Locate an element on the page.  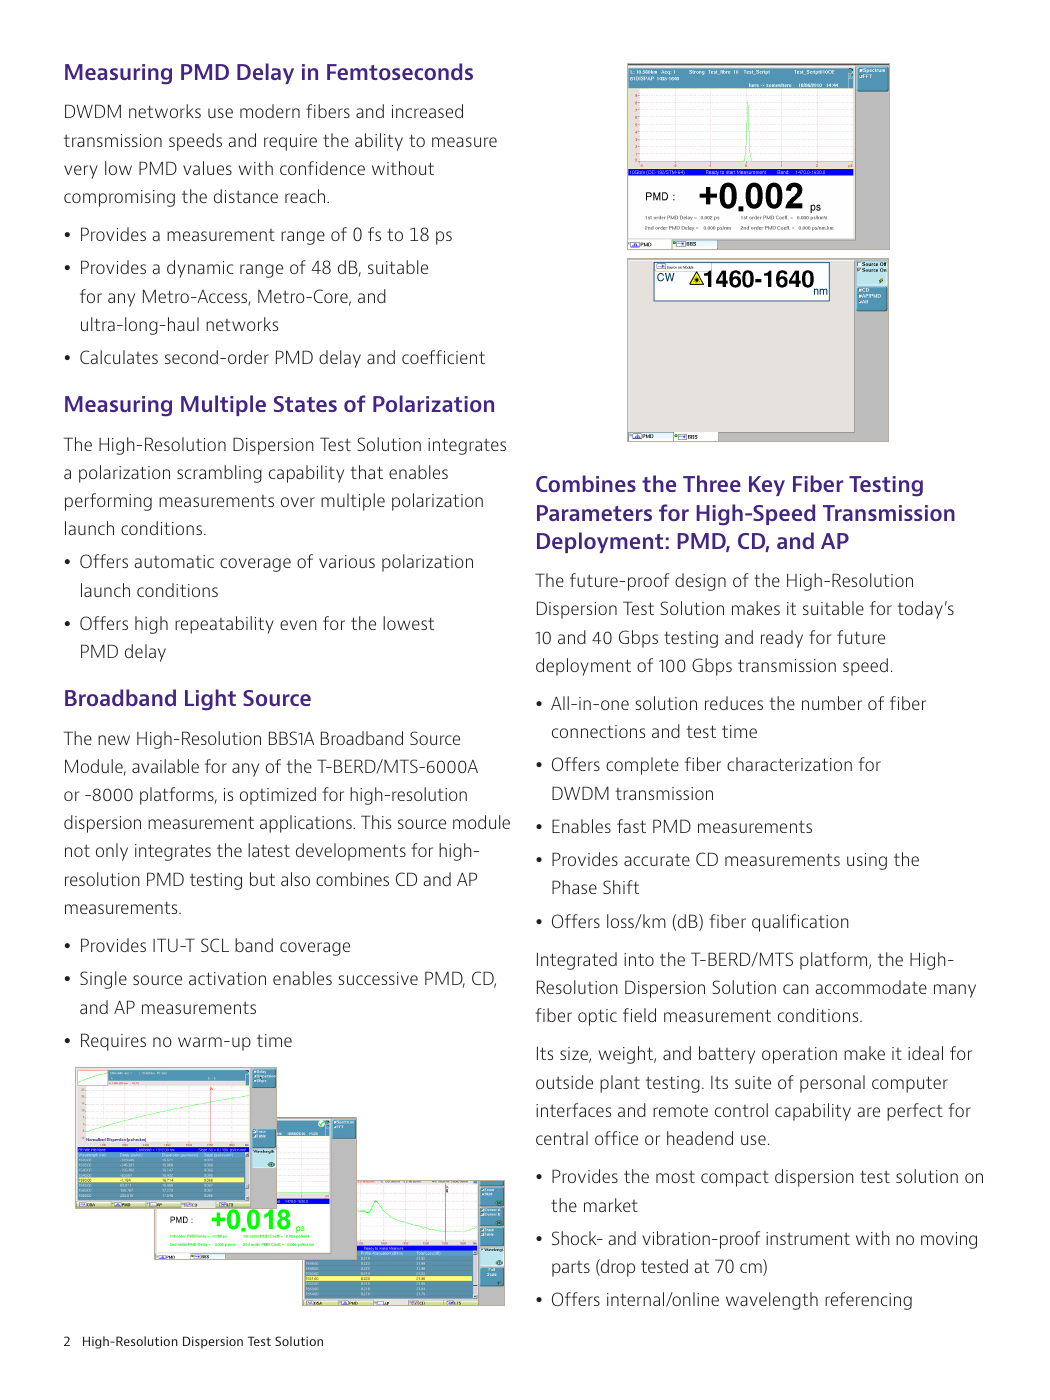
parts is located at coordinates (571, 1269).
